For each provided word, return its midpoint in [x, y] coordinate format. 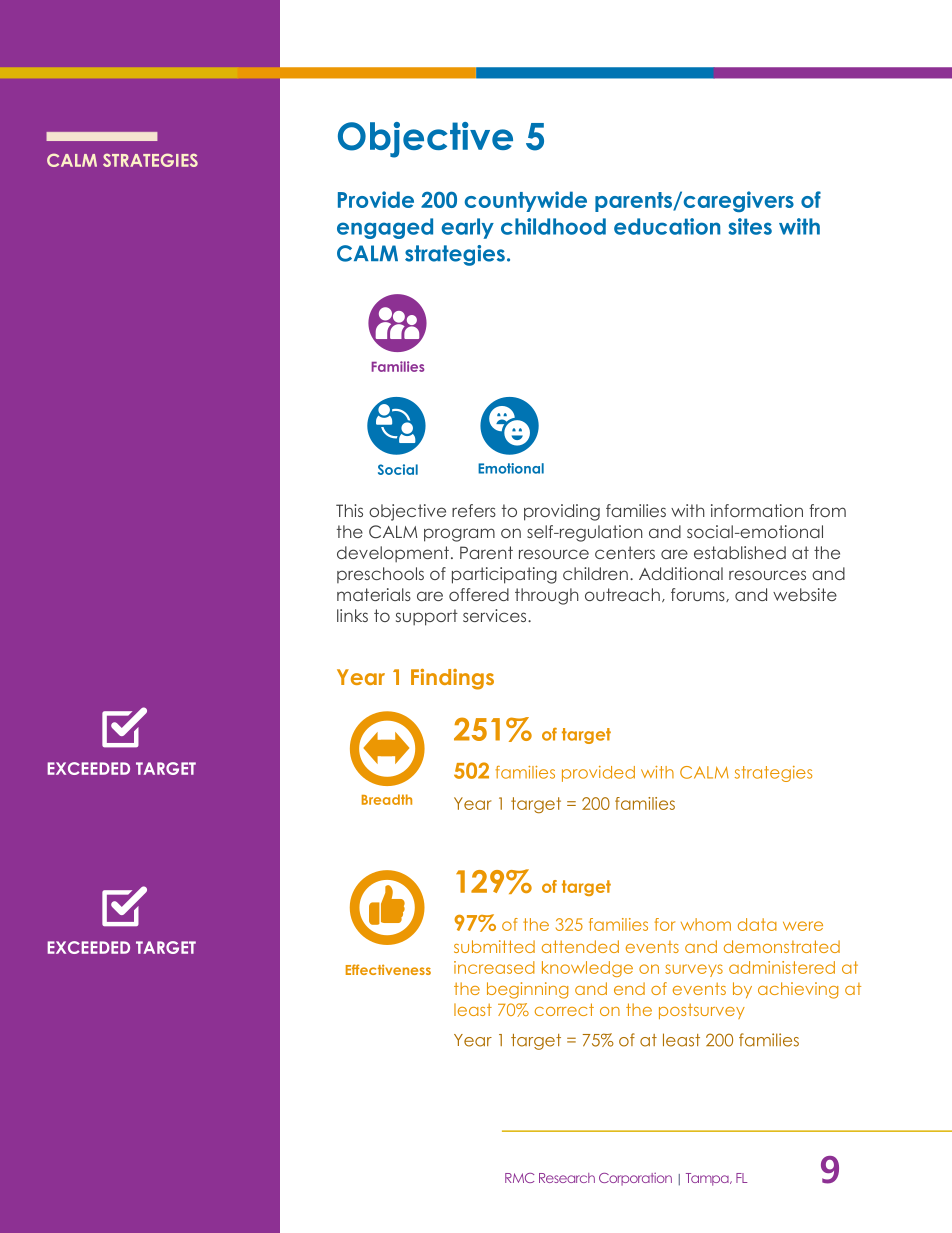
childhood [553, 226]
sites [750, 226]
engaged [385, 228]
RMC [519, 1178]
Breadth [387, 799]
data [757, 924]
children [595, 573]
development [393, 554]
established [740, 552]
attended [580, 946]
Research [567, 1178]
